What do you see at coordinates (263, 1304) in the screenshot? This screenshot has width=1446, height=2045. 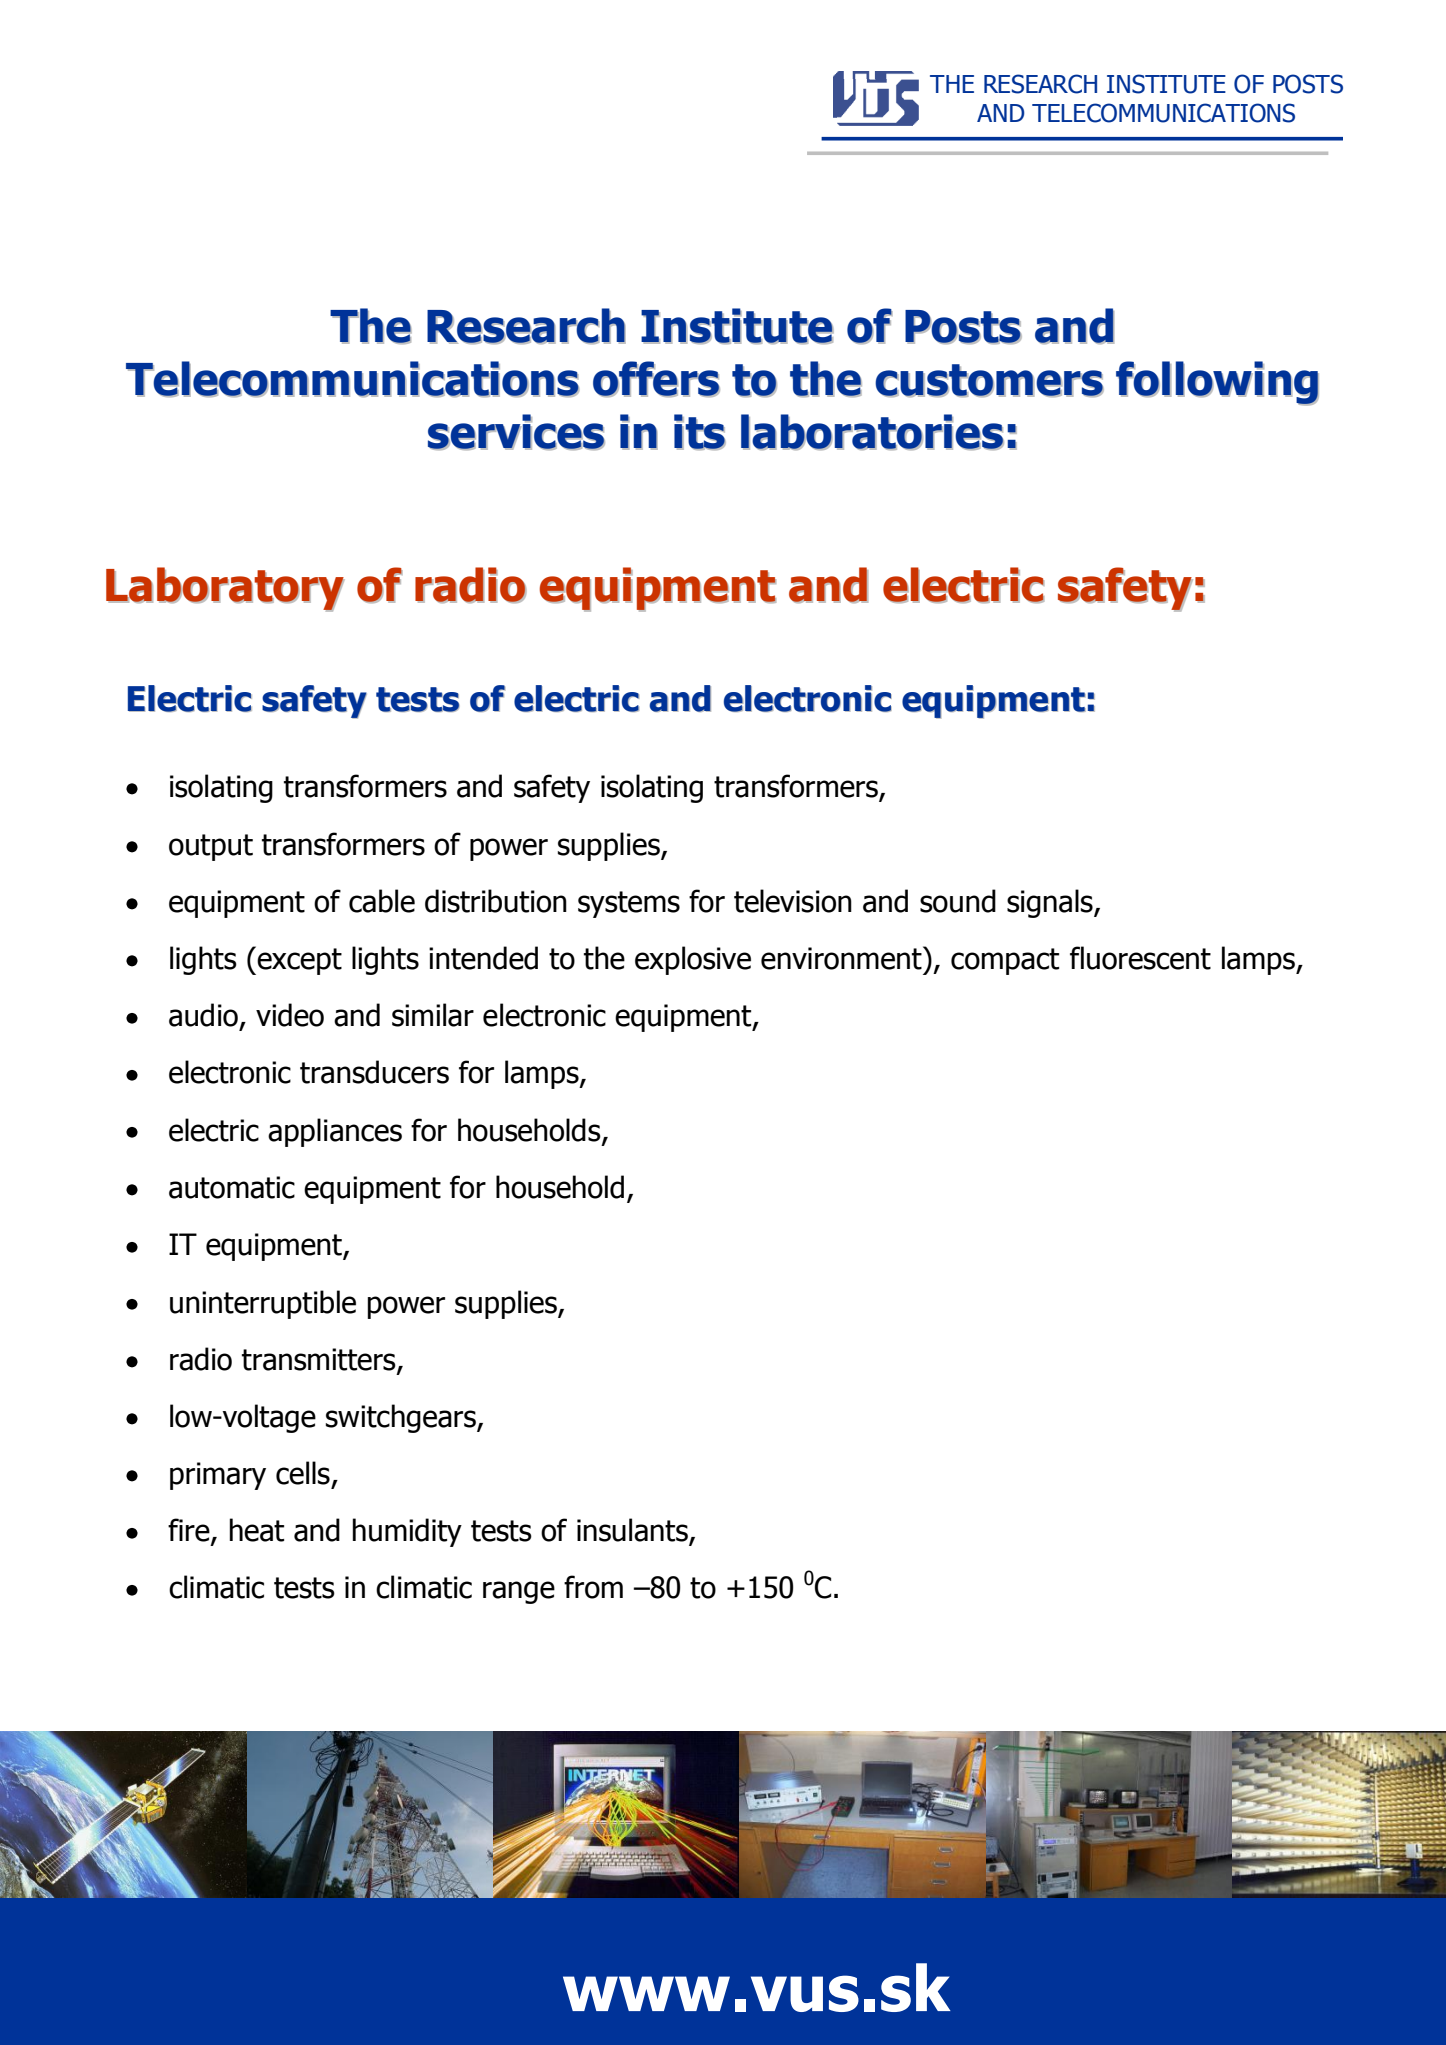 I see `uninterruptible` at bounding box center [263, 1304].
